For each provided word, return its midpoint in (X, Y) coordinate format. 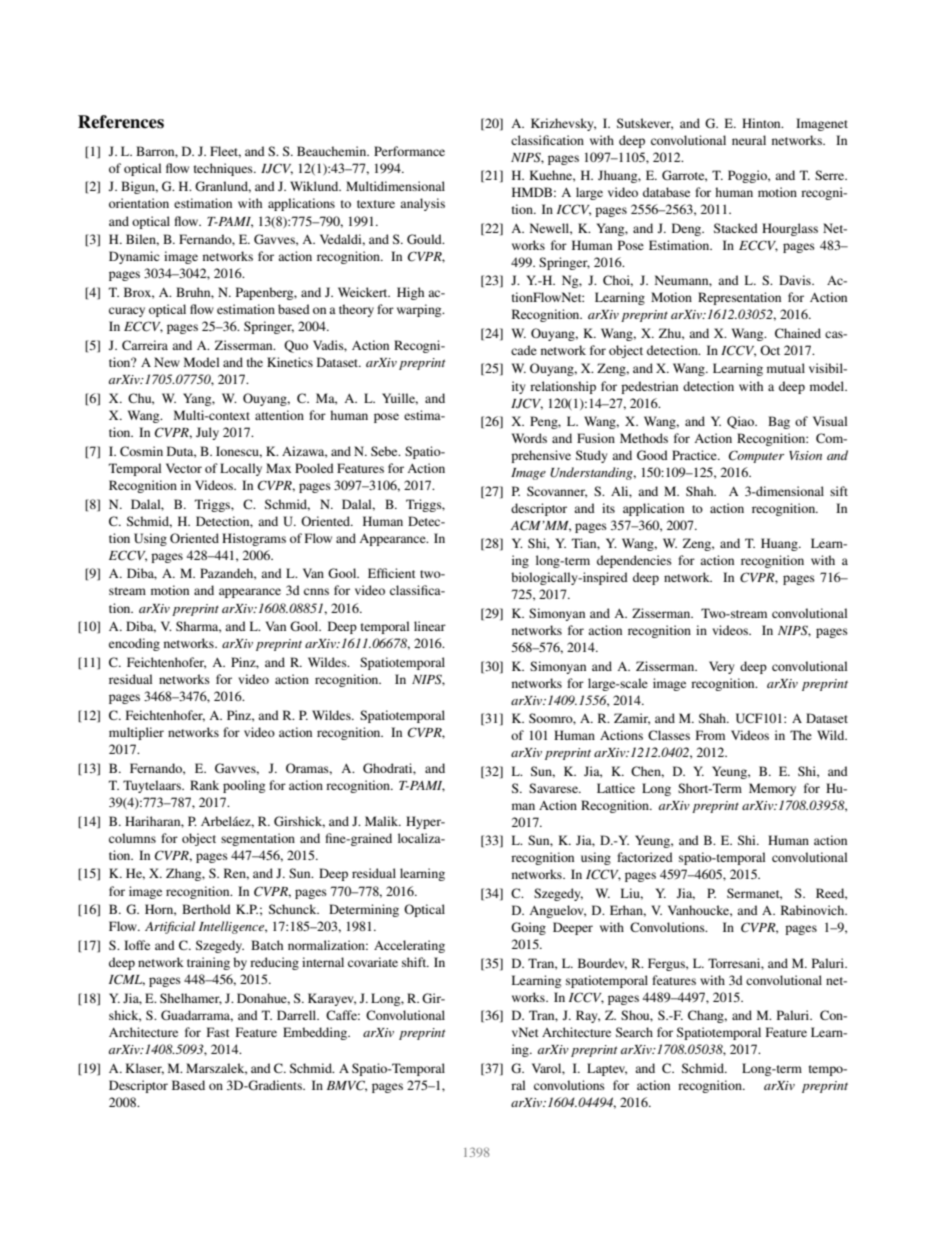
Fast (218, 1032)
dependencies (634, 561)
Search (634, 1032)
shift (415, 962)
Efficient (392, 573)
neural (749, 140)
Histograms (254, 539)
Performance (409, 151)
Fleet (225, 152)
